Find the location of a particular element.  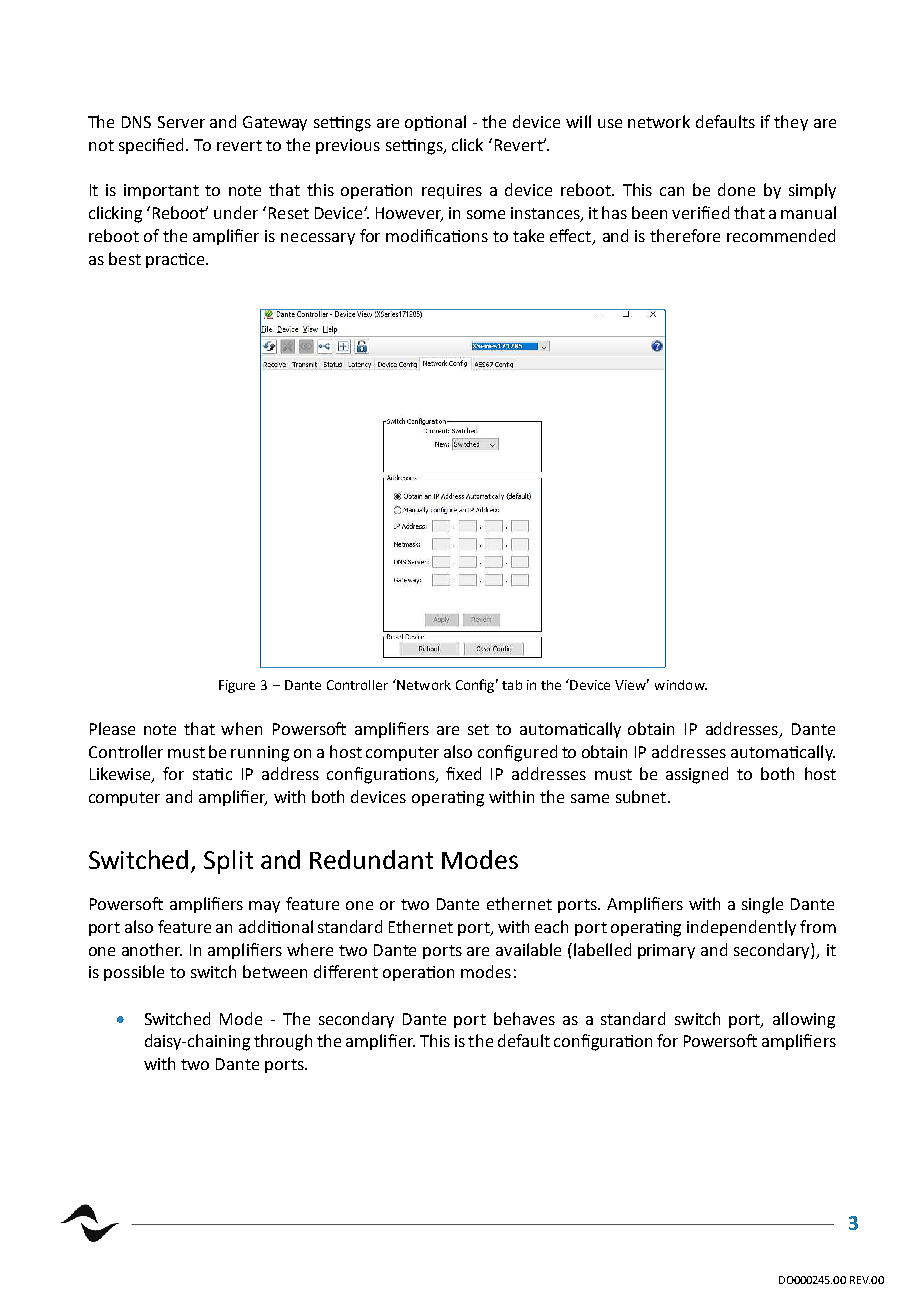

window is located at coordinates (681, 685).
